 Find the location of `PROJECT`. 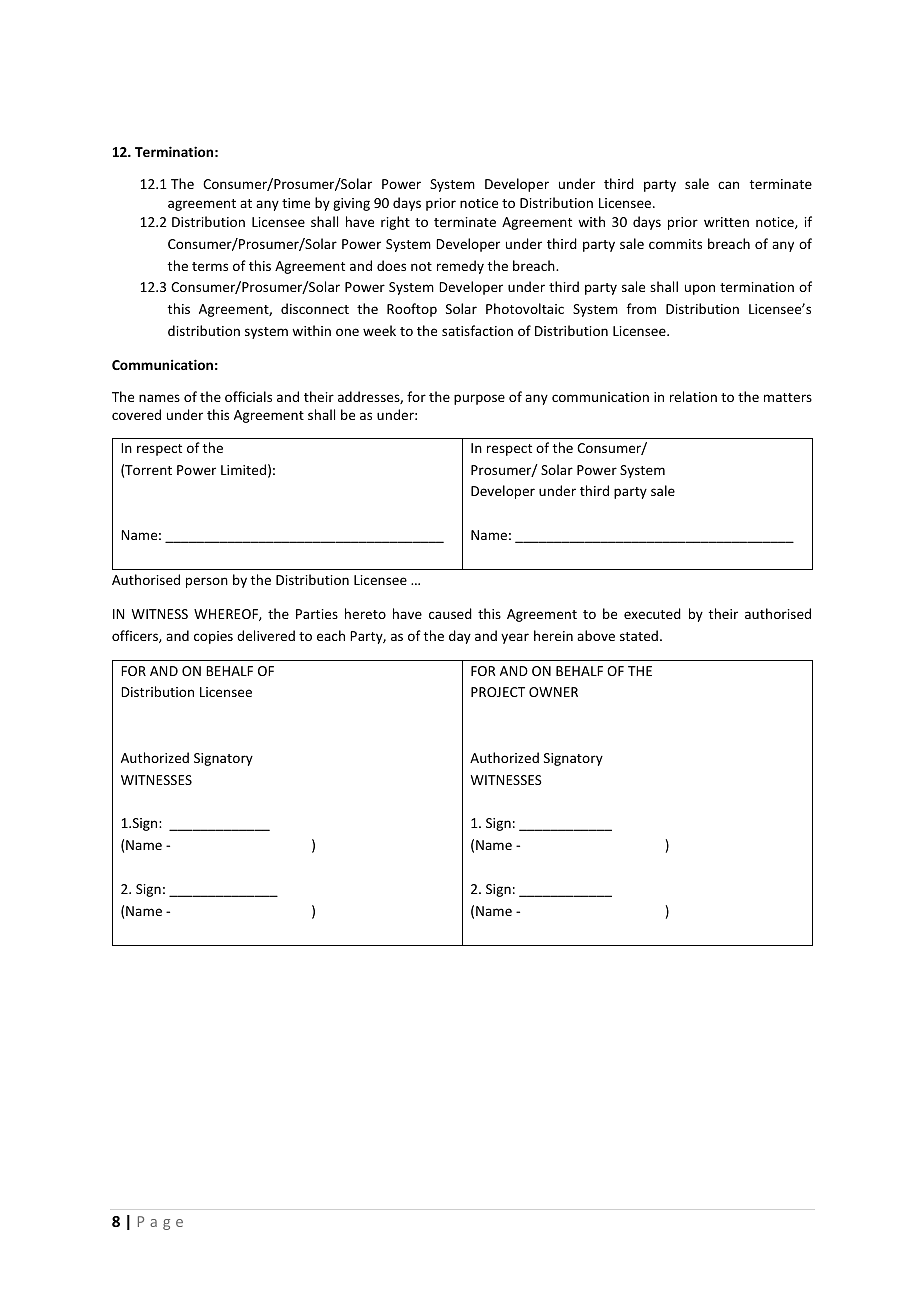

PROJECT is located at coordinates (498, 692).
